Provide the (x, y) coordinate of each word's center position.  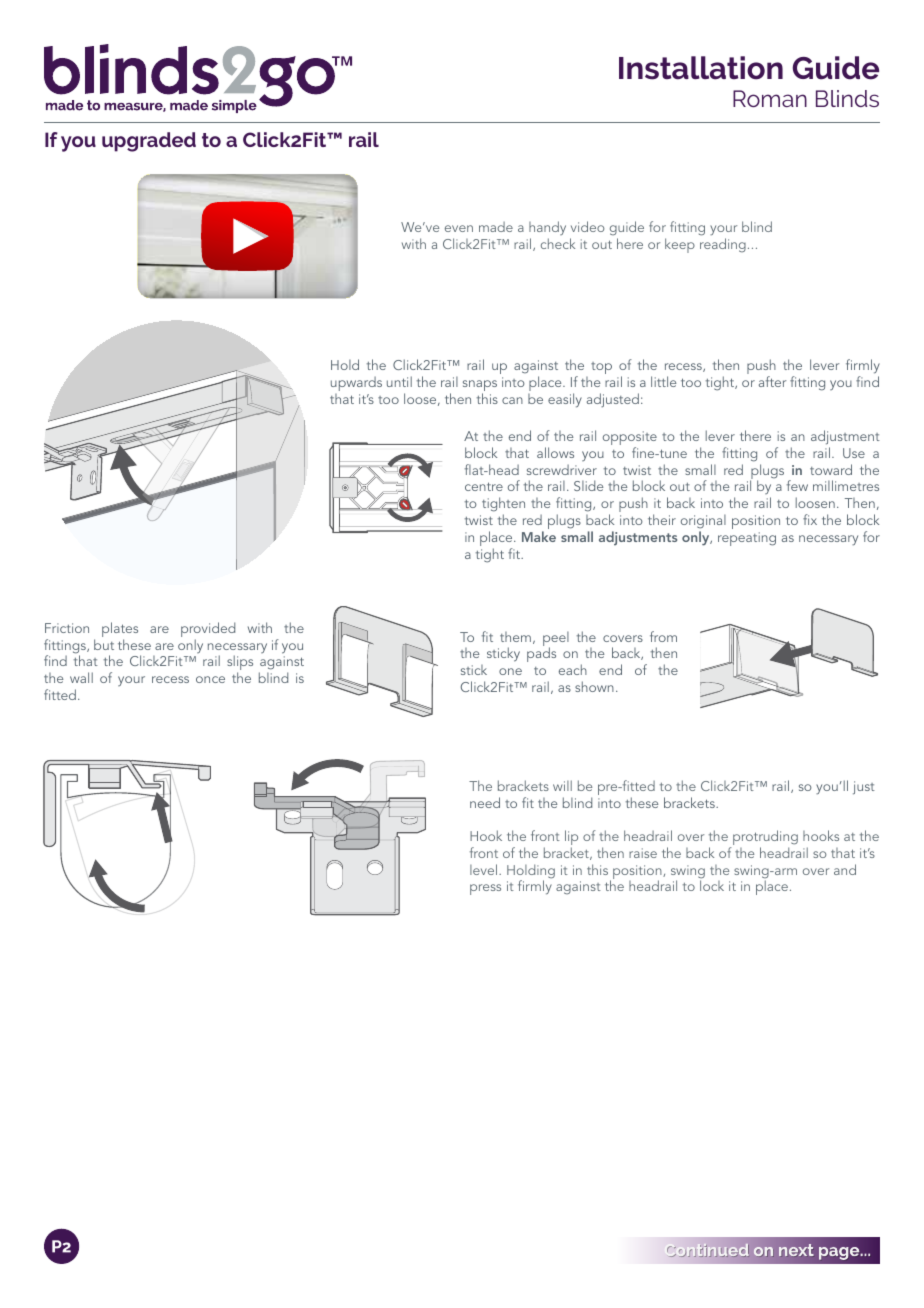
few (797, 485)
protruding (764, 839)
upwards (356, 384)
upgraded (149, 142)
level (485, 869)
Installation (701, 68)
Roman (770, 98)
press (485, 889)
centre (484, 486)
